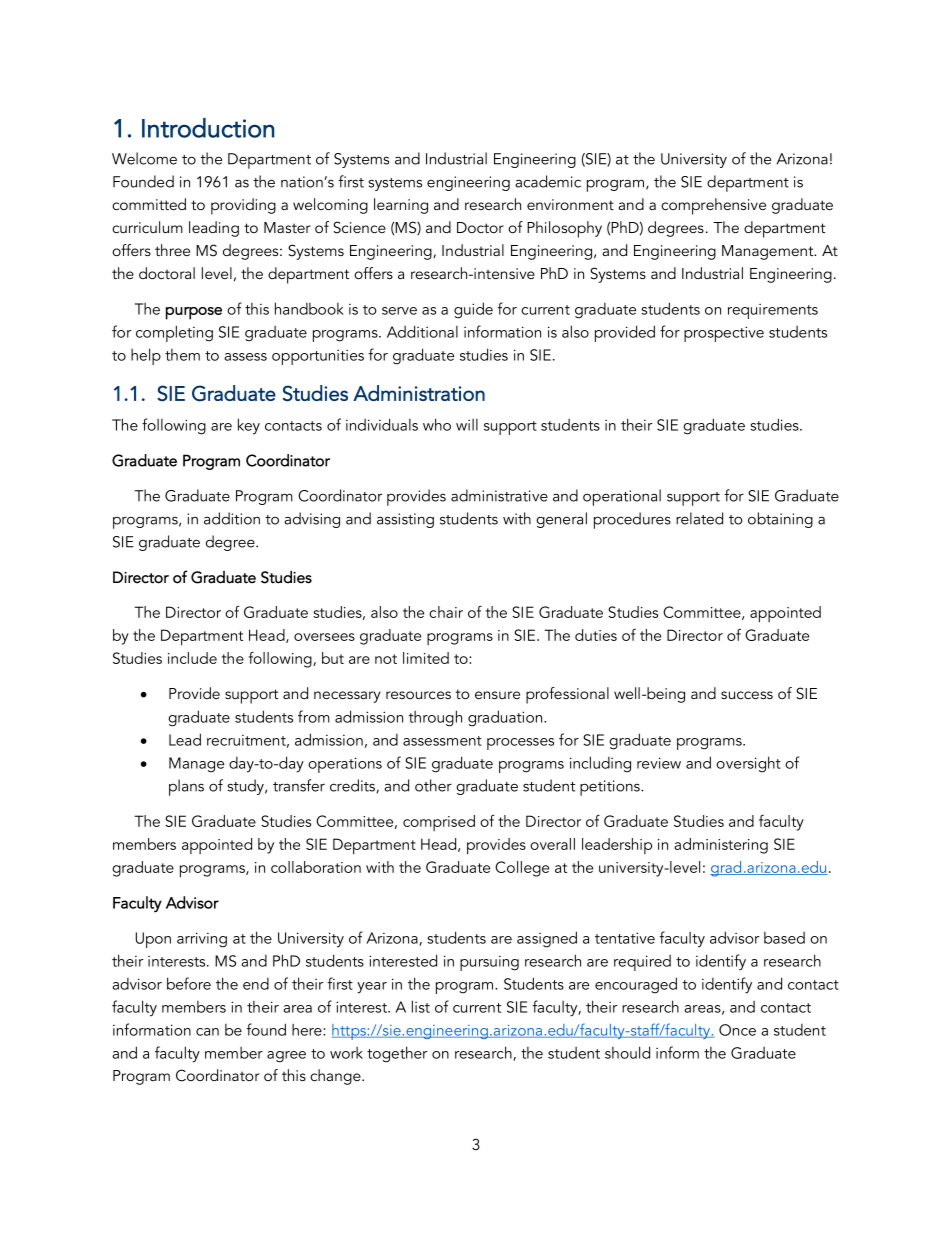  What do you see at coordinates (397, 1054) in the screenshot?
I see `together` at bounding box center [397, 1054].
